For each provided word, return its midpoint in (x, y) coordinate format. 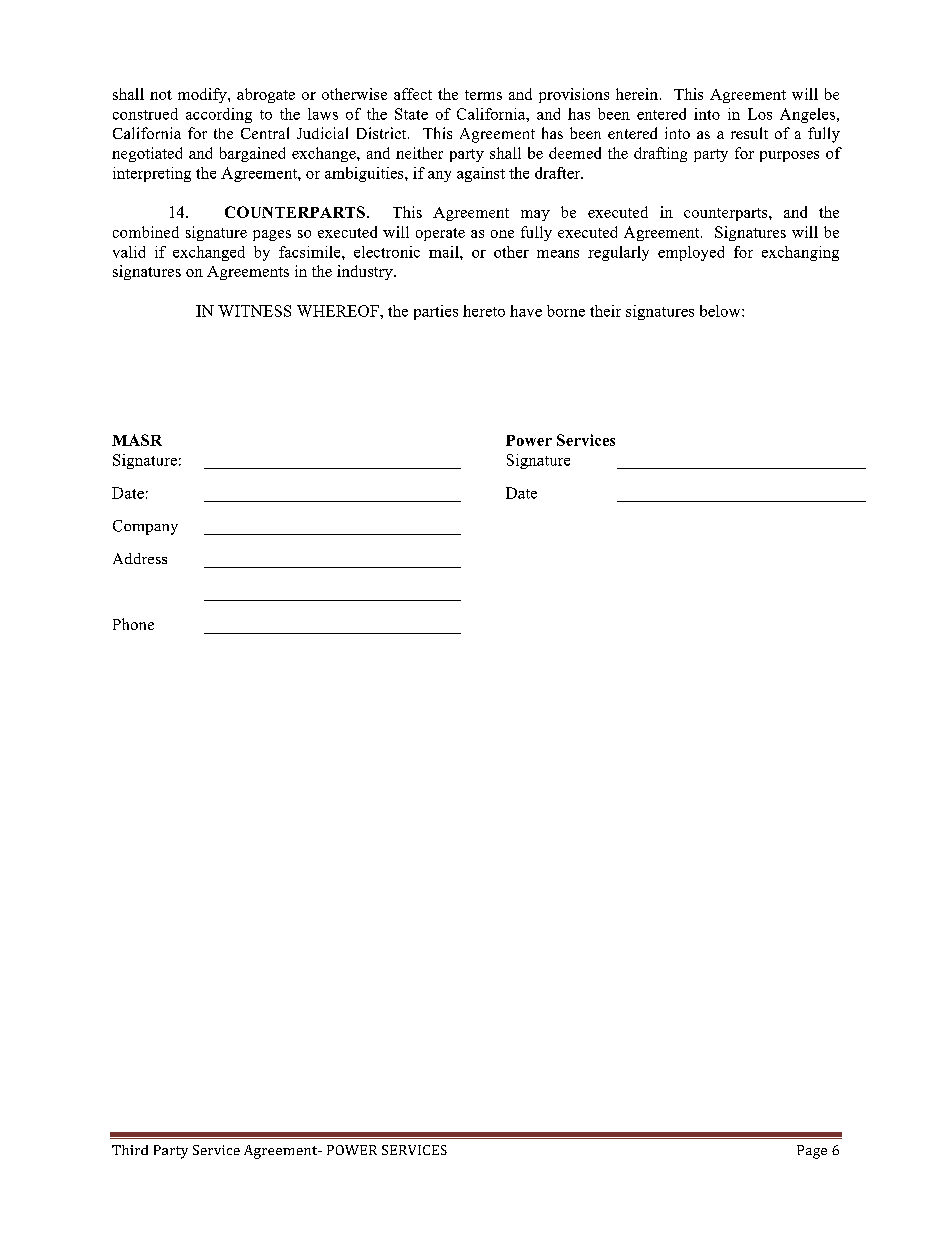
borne (566, 311)
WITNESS (254, 311)
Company (145, 527)
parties (436, 312)
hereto (484, 311)
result (749, 133)
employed (691, 253)
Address (140, 558)
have (526, 311)
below (721, 311)
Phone (133, 624)
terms (483, 95)
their (605, 311)
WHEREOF (339, 311)
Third (130, 1150)
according (219, 115)
